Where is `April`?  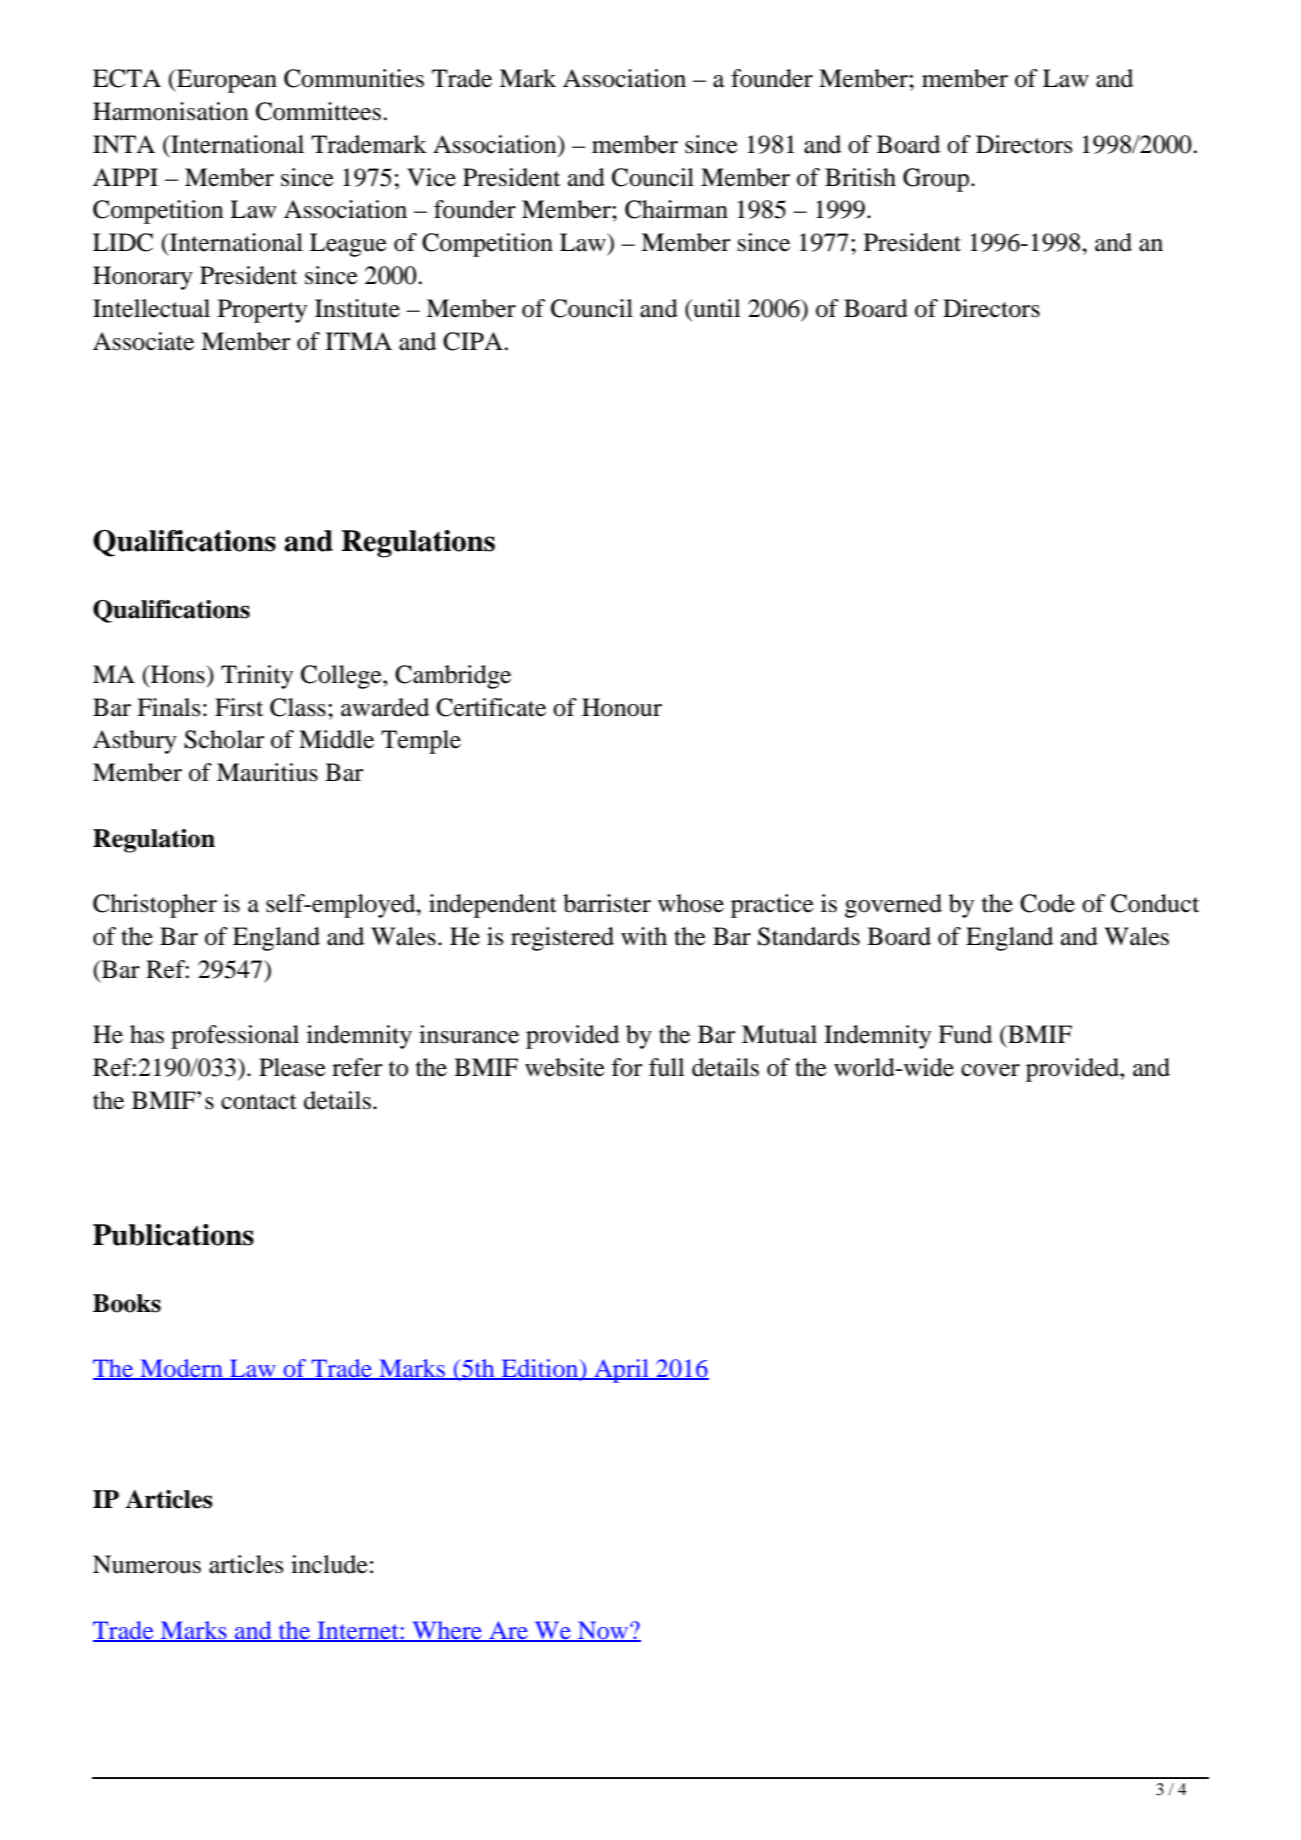 April is located at coordinates (621, 1371).
